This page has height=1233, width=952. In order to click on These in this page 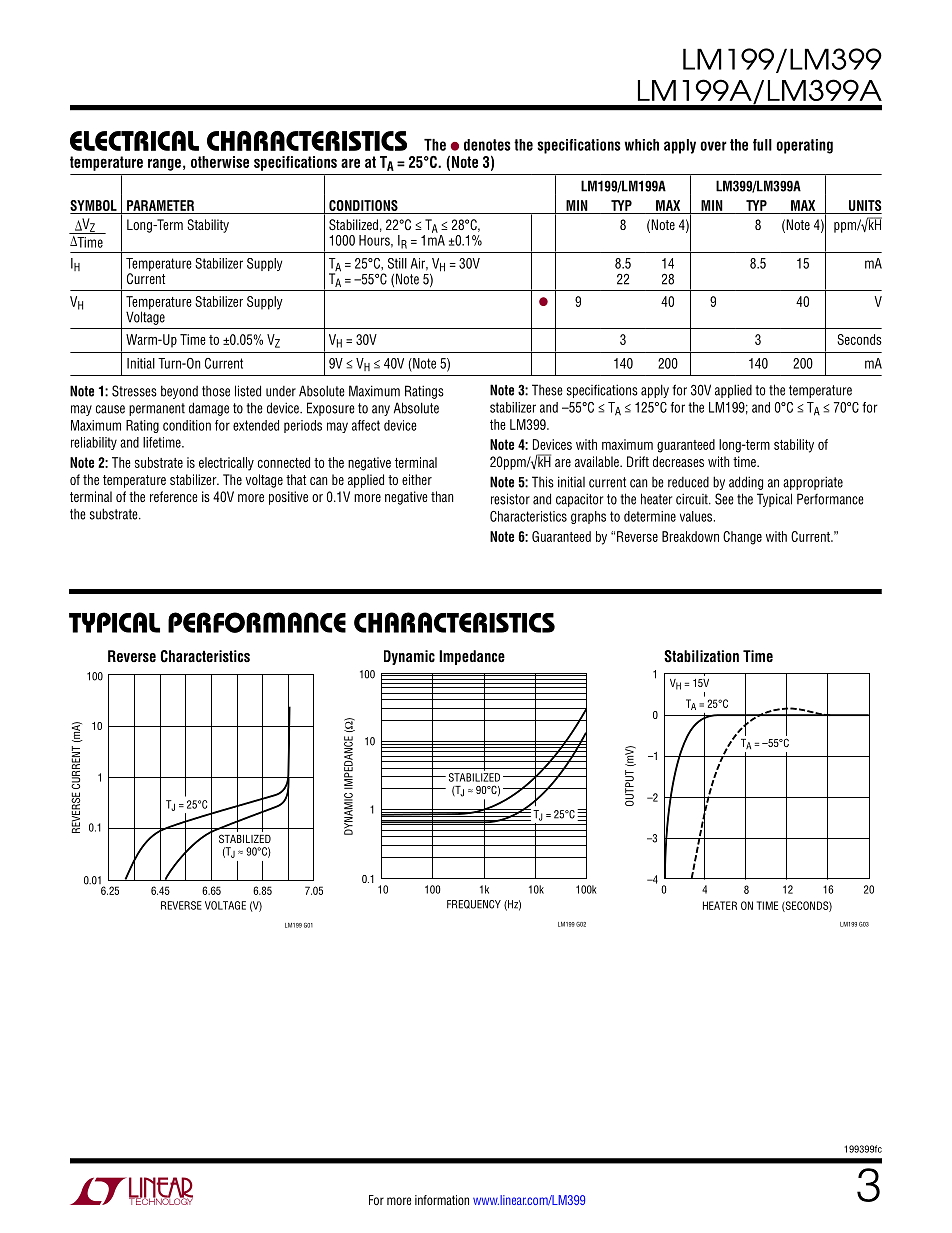, I will do `click(547, 390)`.
